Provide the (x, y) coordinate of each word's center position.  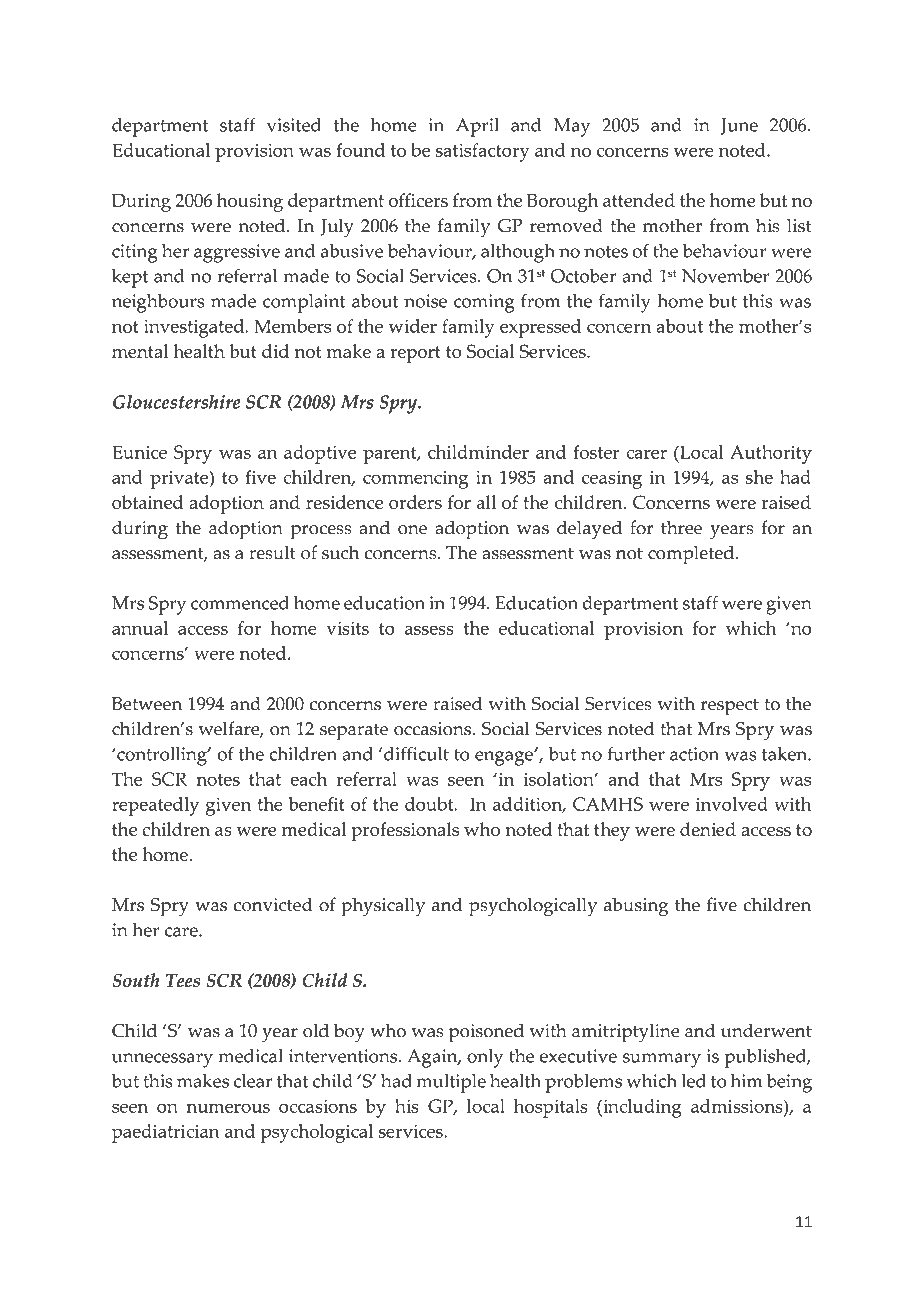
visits (347, 628)
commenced (240, 603)
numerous (228, 1108)
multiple (451, 1083)
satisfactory (483, 152)
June (739, 126)
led (694, 1081)
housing (250, 202)
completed (692, 555)
